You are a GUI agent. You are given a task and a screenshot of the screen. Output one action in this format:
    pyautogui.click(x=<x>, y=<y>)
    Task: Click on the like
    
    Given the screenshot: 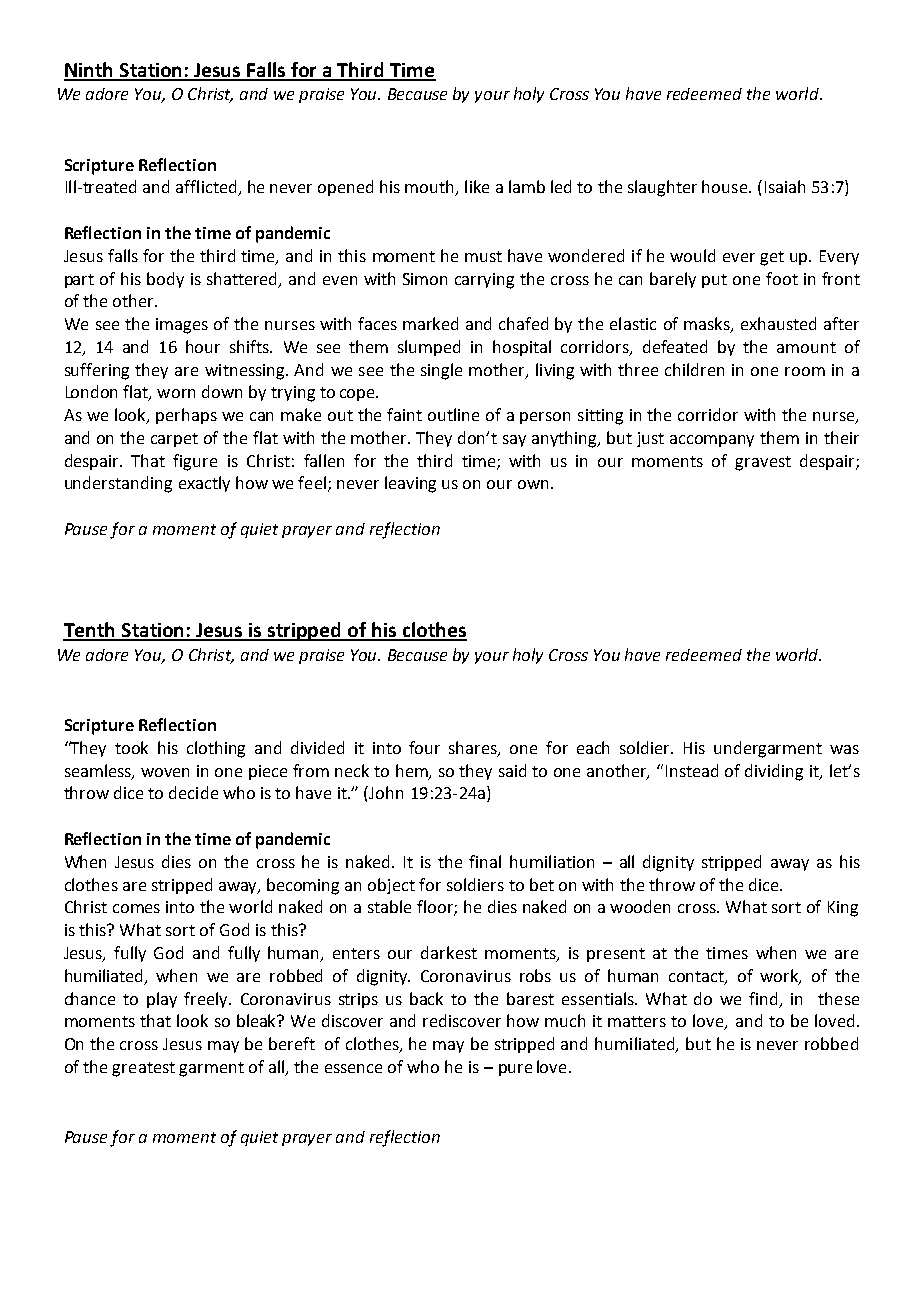 What is the action you would take?
    pyautogui.click(x=477, y=186)
